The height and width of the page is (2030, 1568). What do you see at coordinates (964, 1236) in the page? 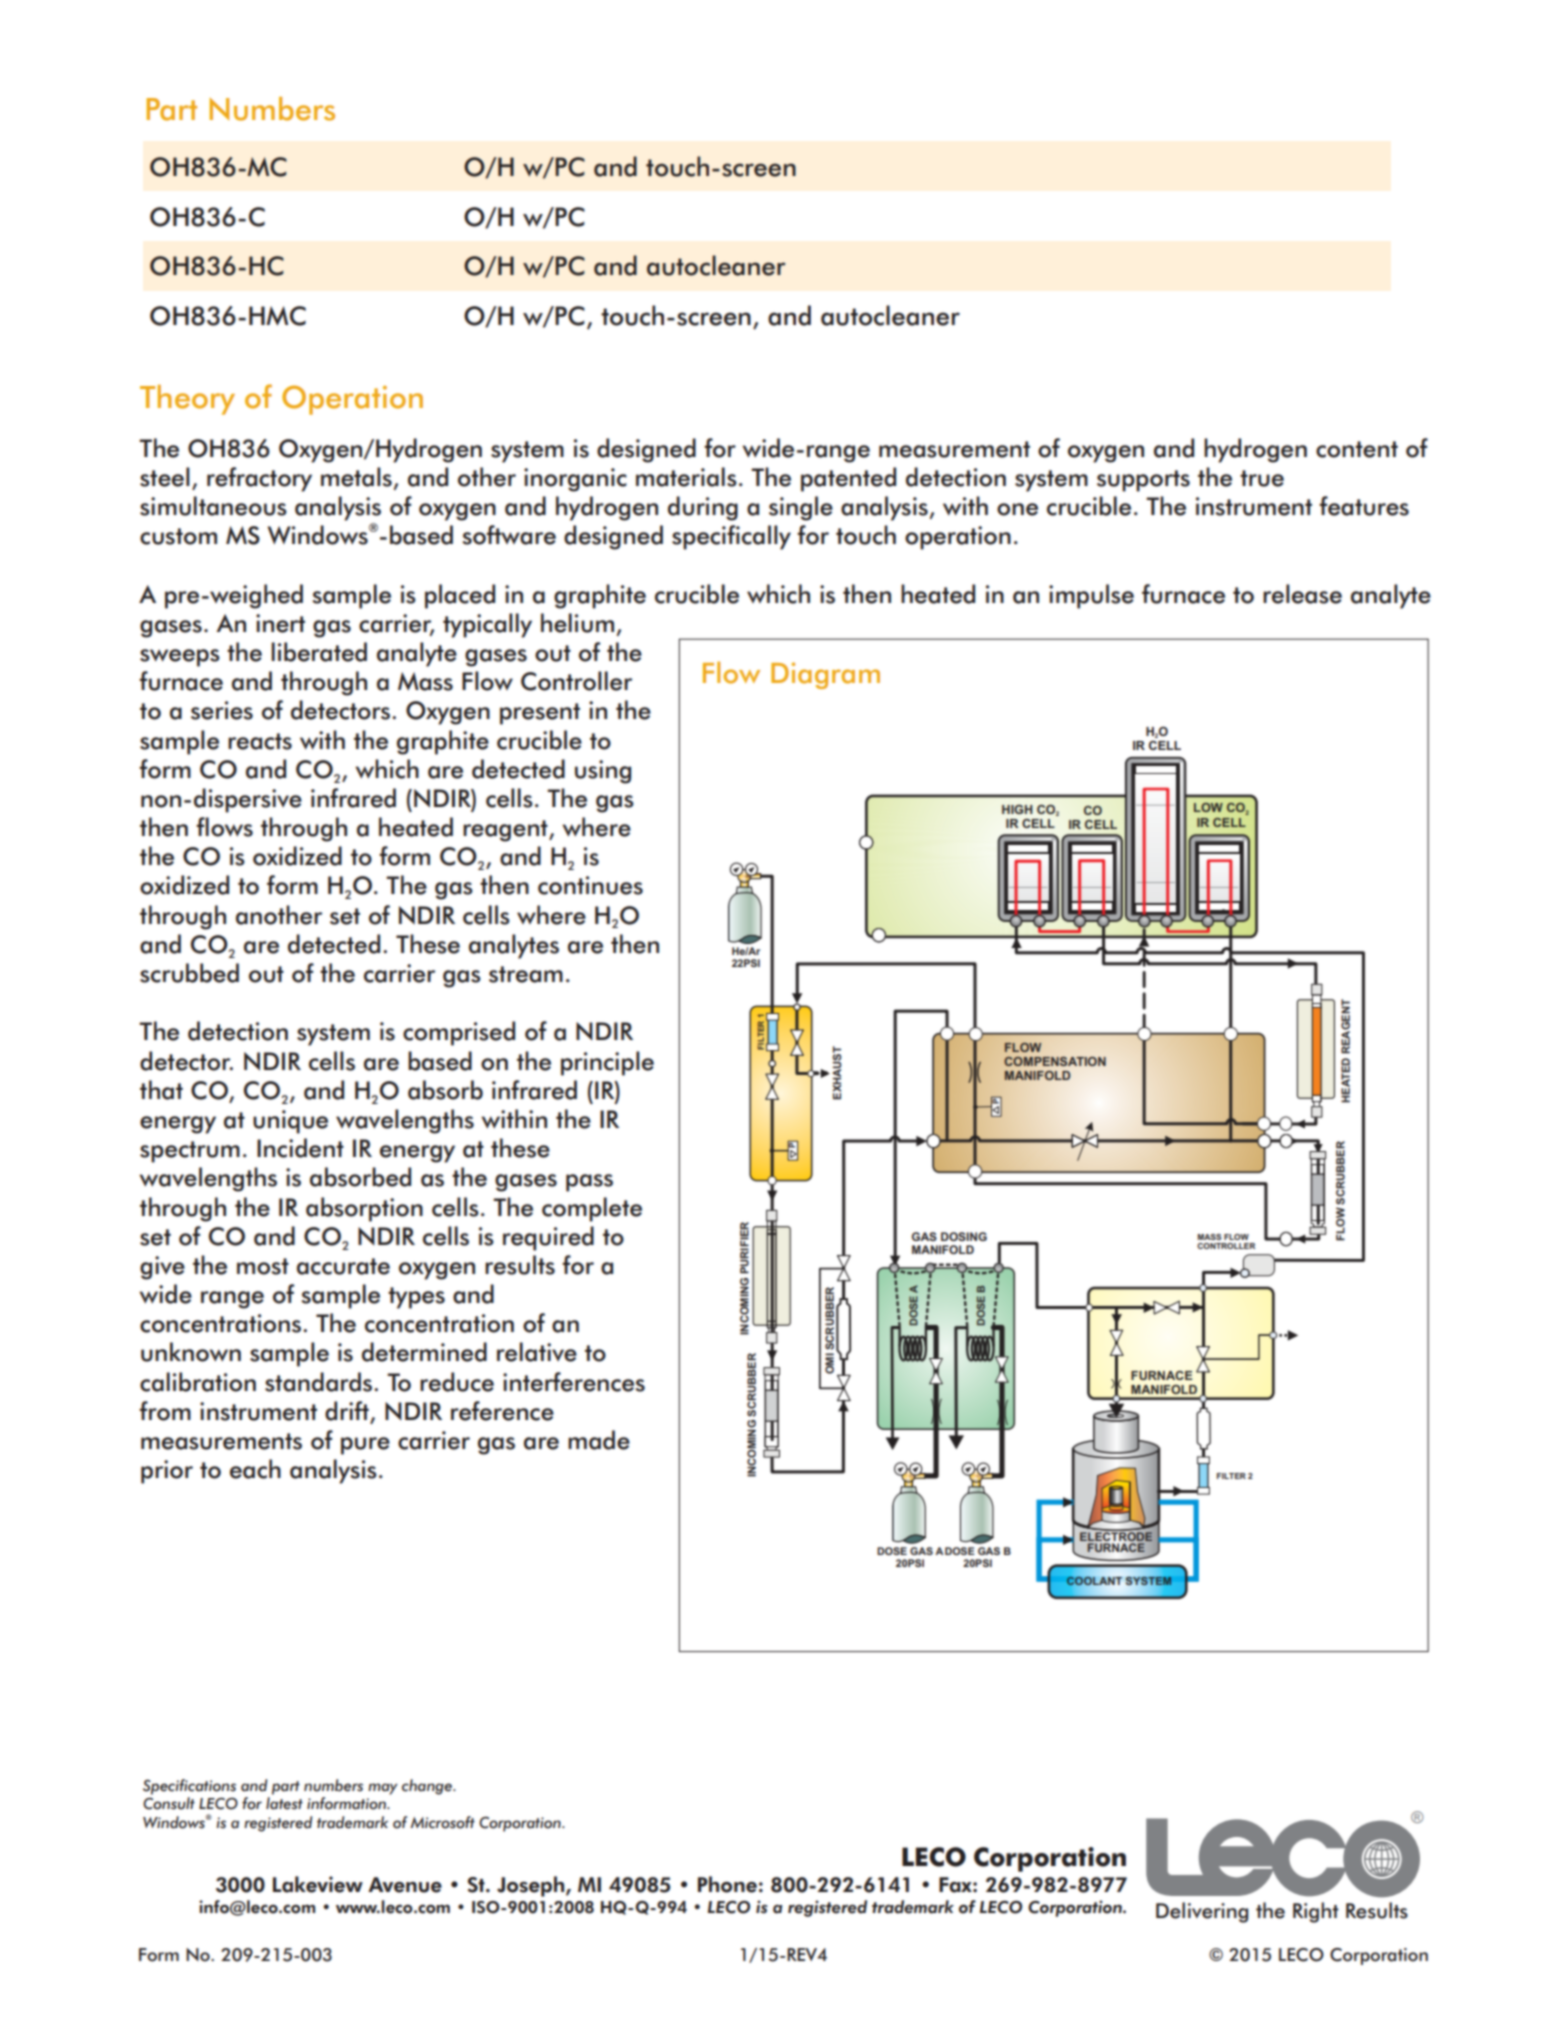
I see `DOSING` at bounding box center [964, 1236].
